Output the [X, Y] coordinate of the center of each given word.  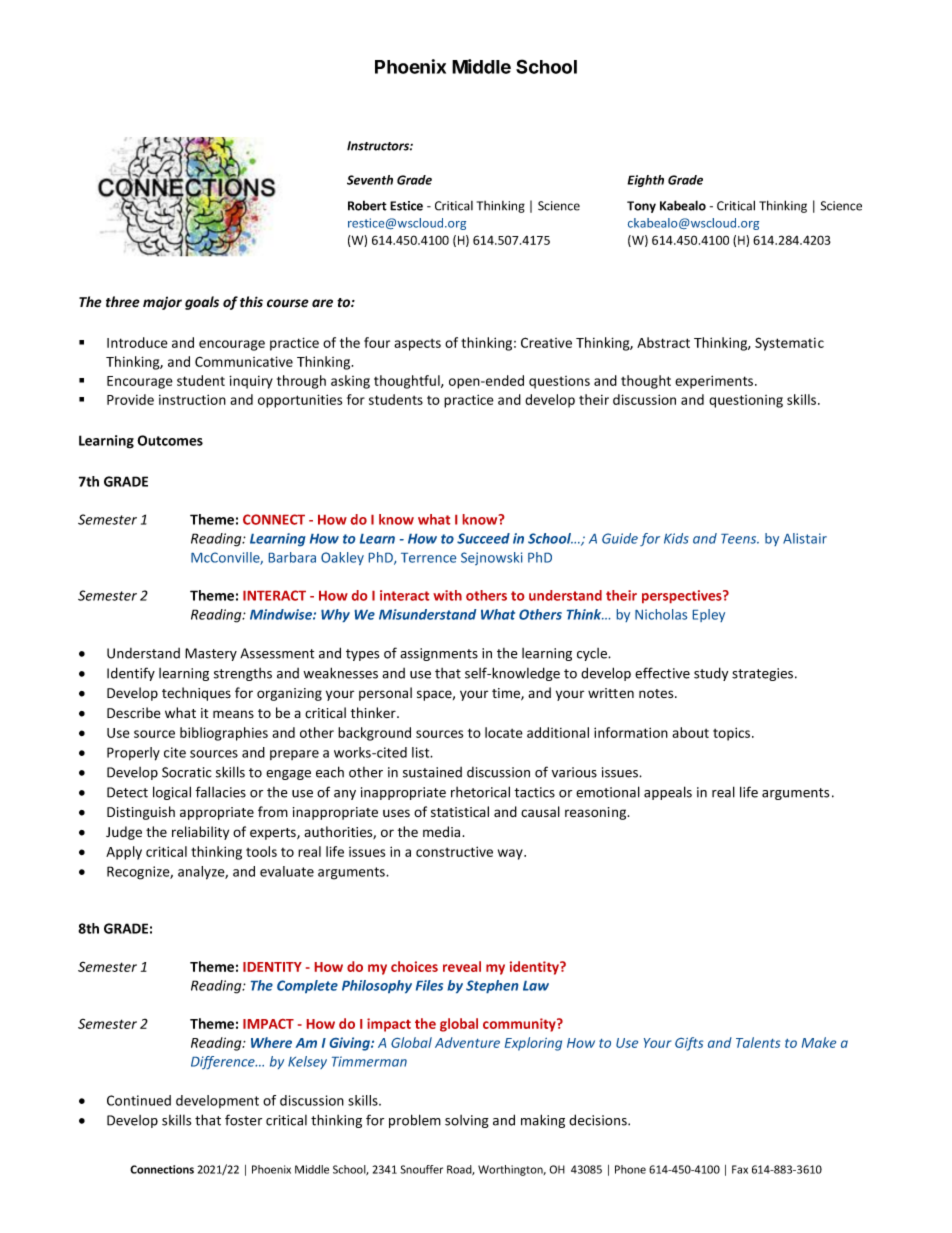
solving [467, 1121]
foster [243, 1120]
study [711, 674]
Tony [641, 207]
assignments [439, 654]
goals [202, 303]
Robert [367, 206]
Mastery [211, 654]
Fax [740, 1169]
